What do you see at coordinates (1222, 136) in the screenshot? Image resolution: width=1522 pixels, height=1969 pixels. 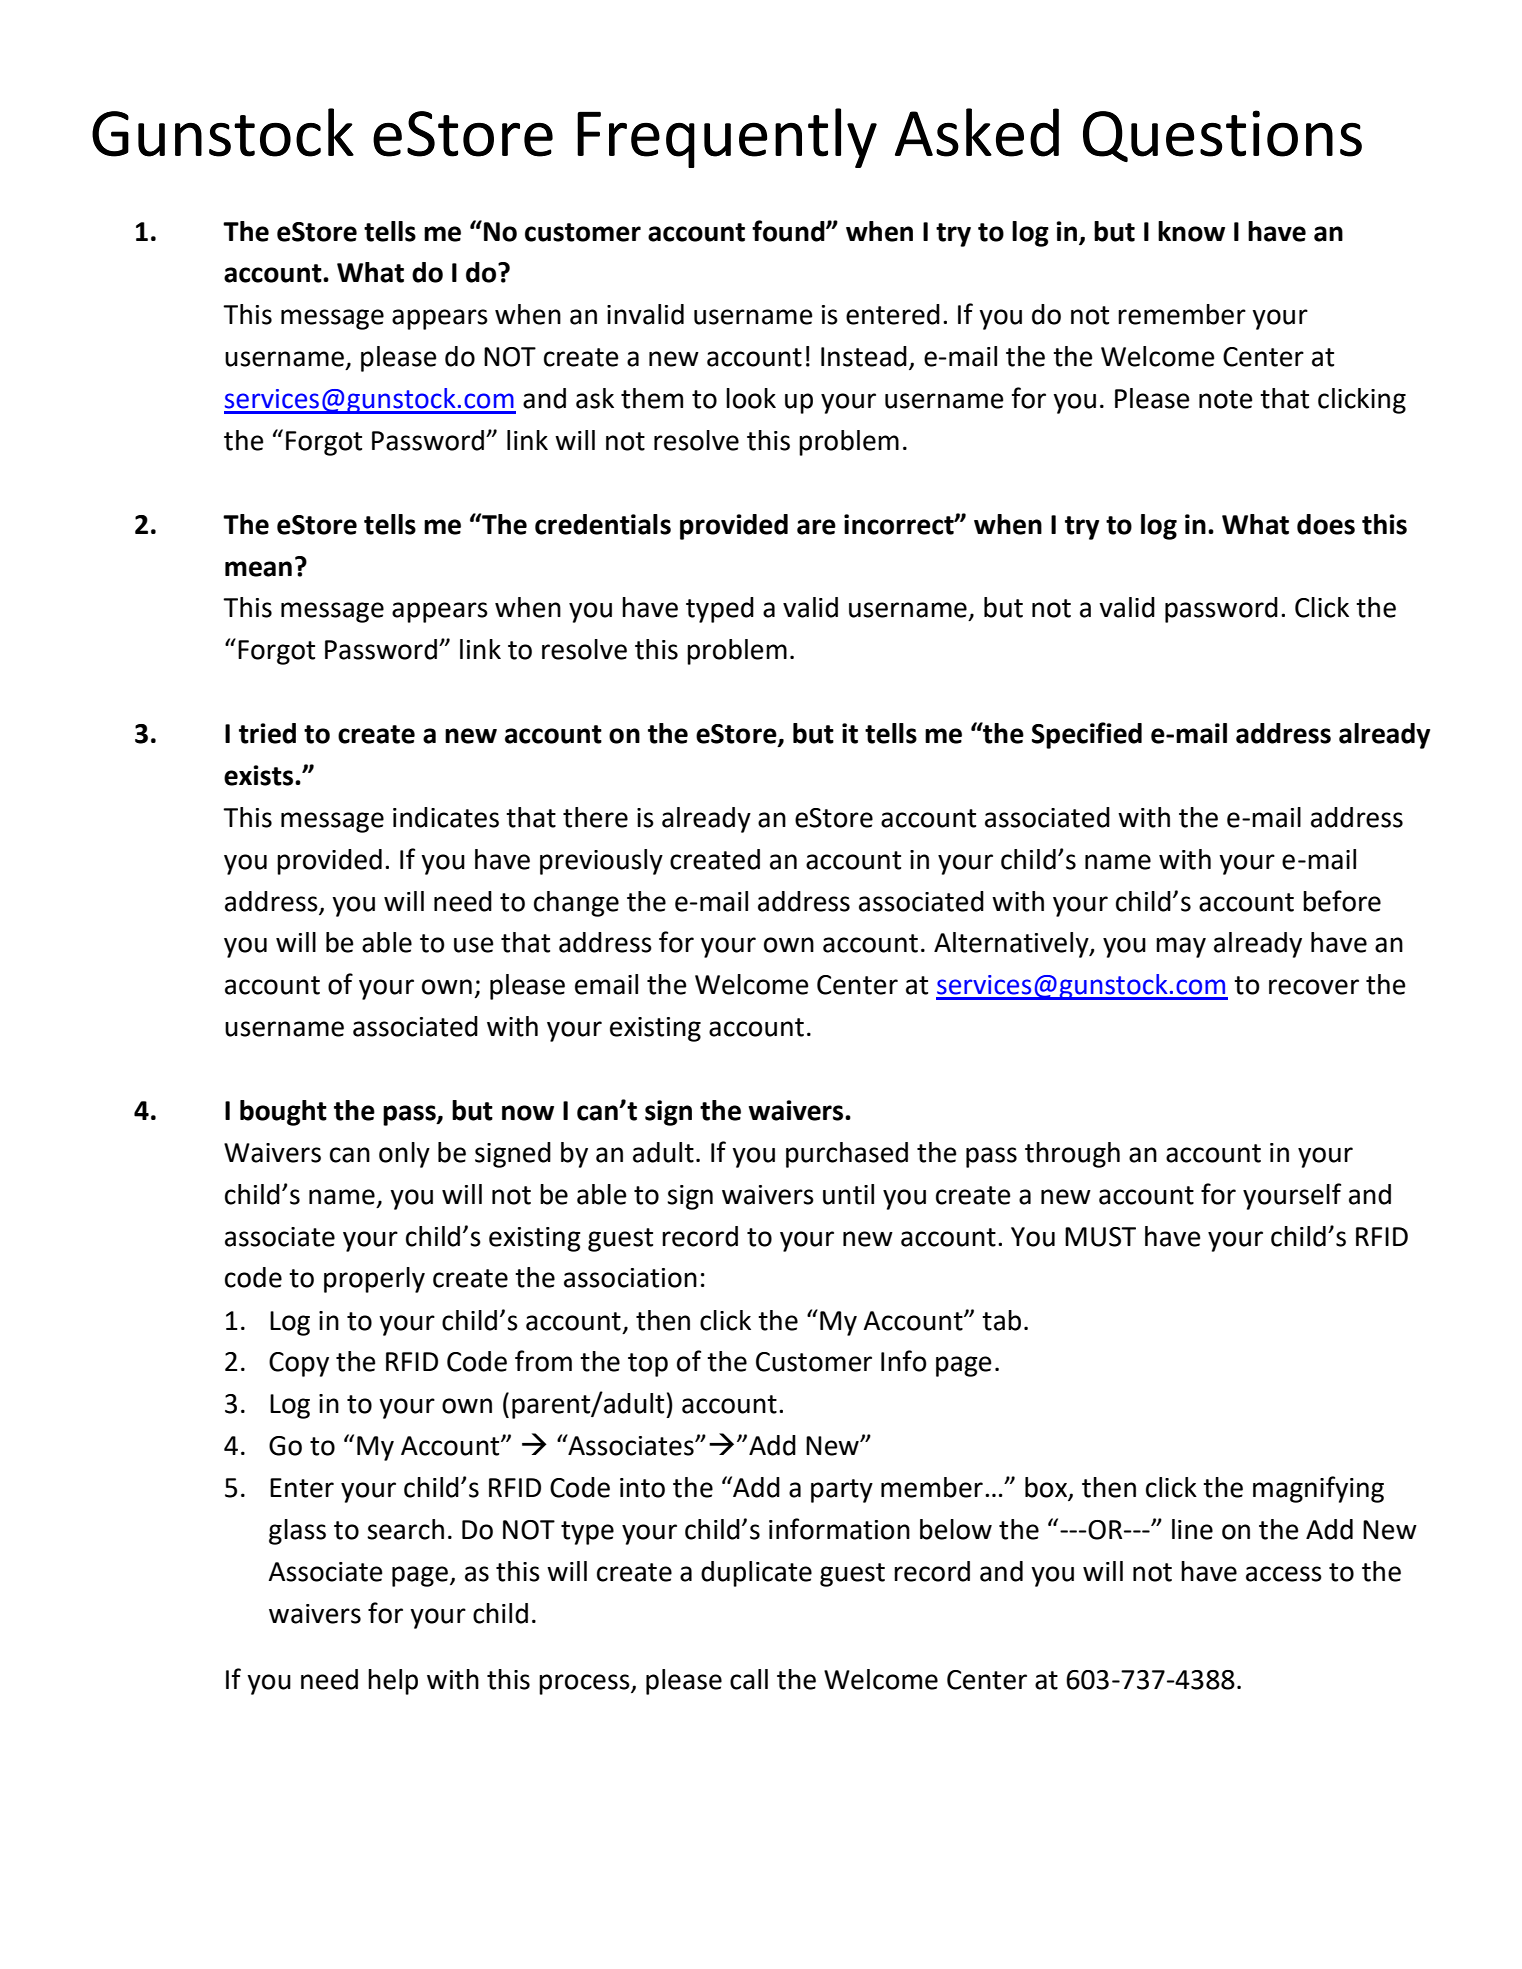 I see `Questions` at bounding box center [1222, 136].
